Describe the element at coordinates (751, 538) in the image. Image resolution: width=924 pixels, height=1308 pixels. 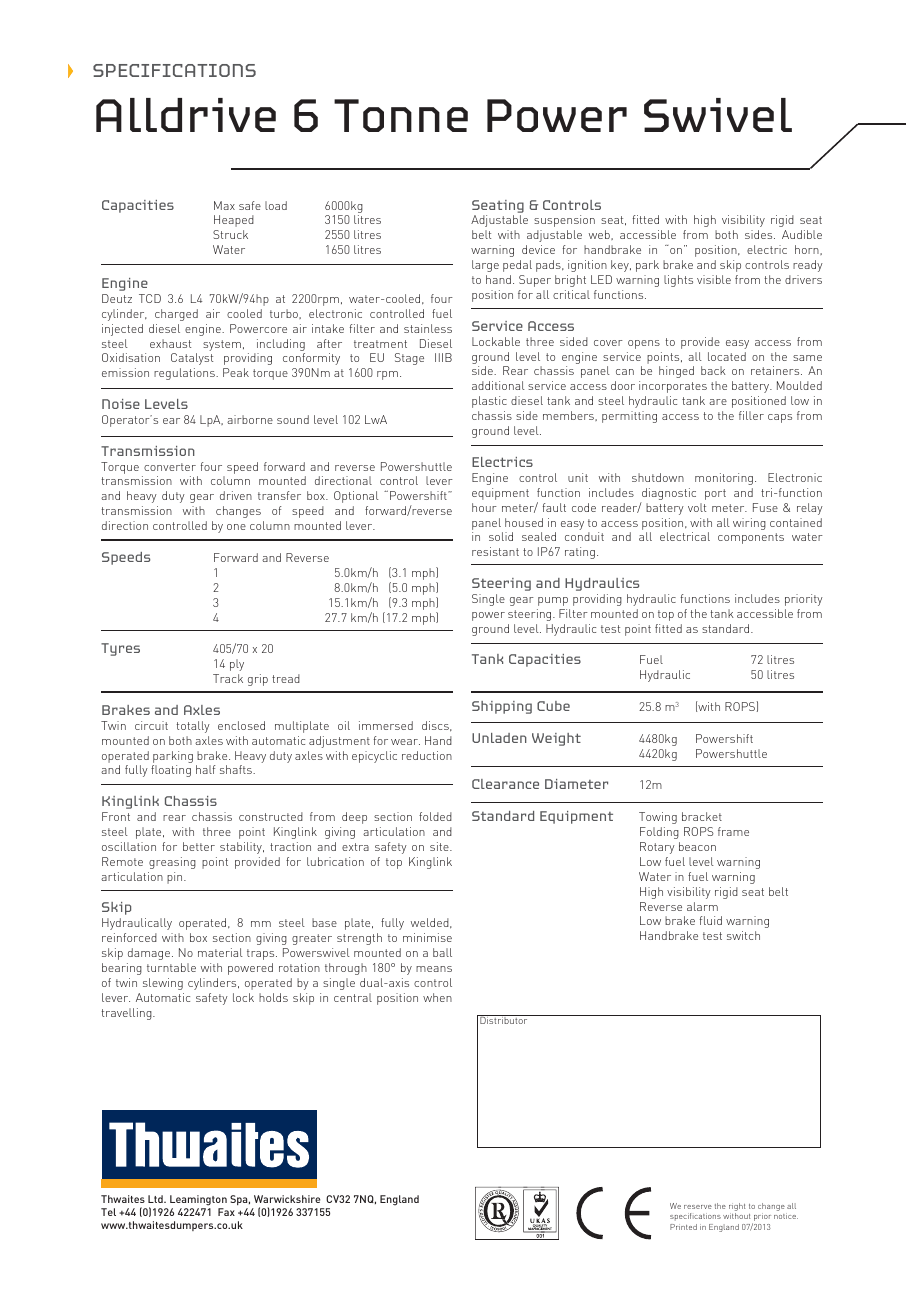
I see `components` at that location.
